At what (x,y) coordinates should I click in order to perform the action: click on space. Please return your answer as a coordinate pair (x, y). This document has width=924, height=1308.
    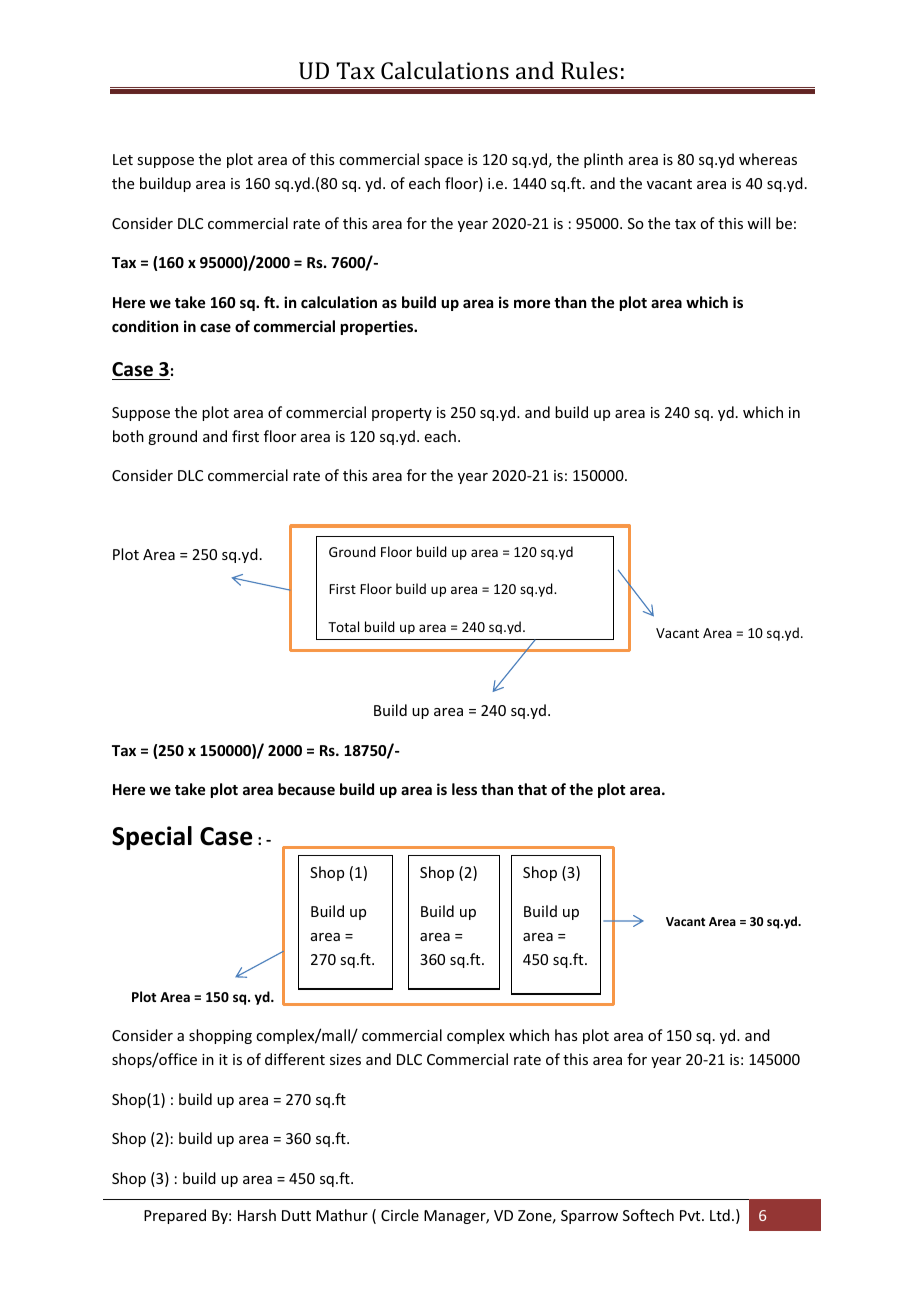
    Looking at the image, I should click on (443, 162).
